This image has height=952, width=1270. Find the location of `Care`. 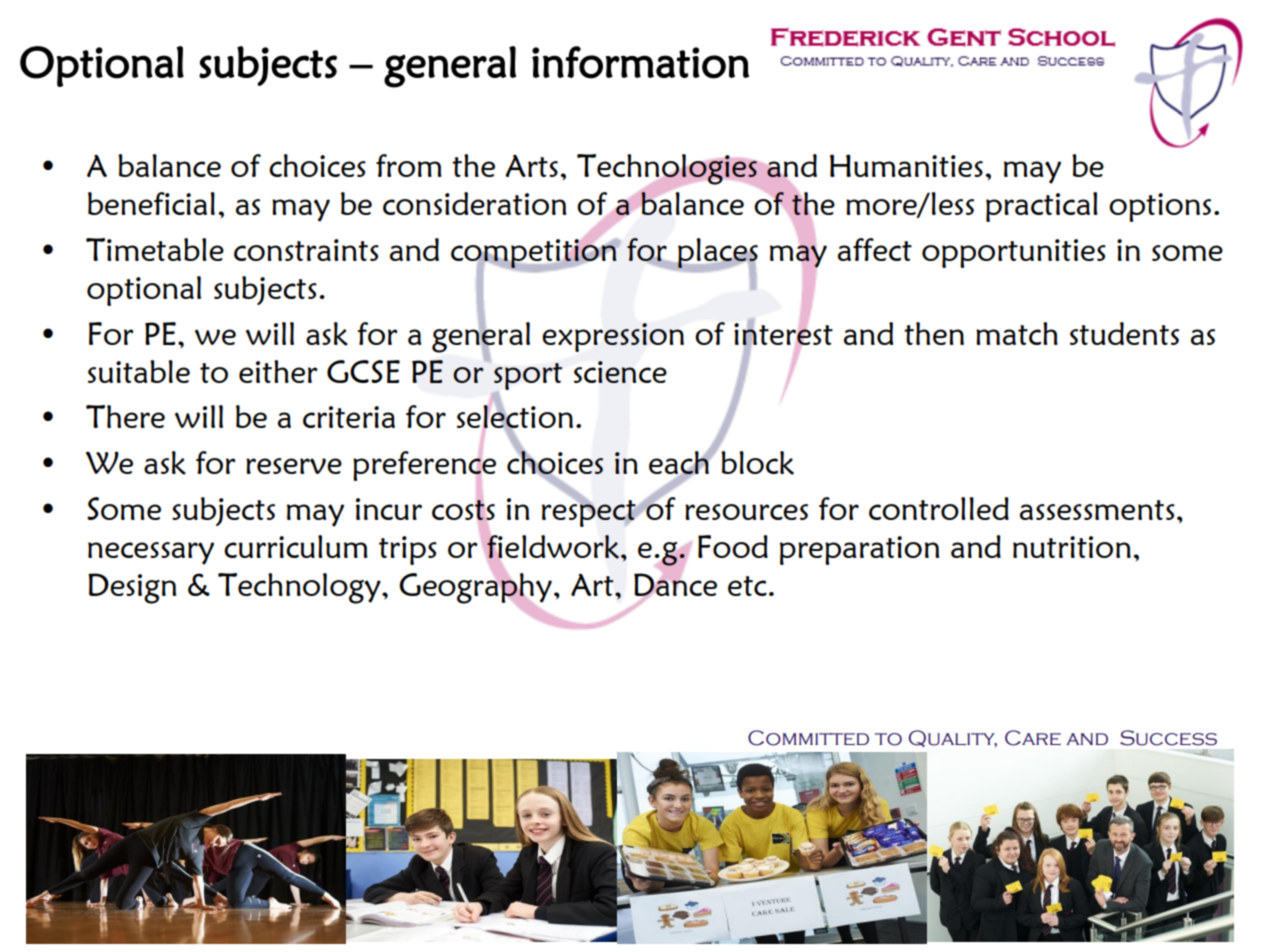

Care is located at coordinates (1033, 738).
